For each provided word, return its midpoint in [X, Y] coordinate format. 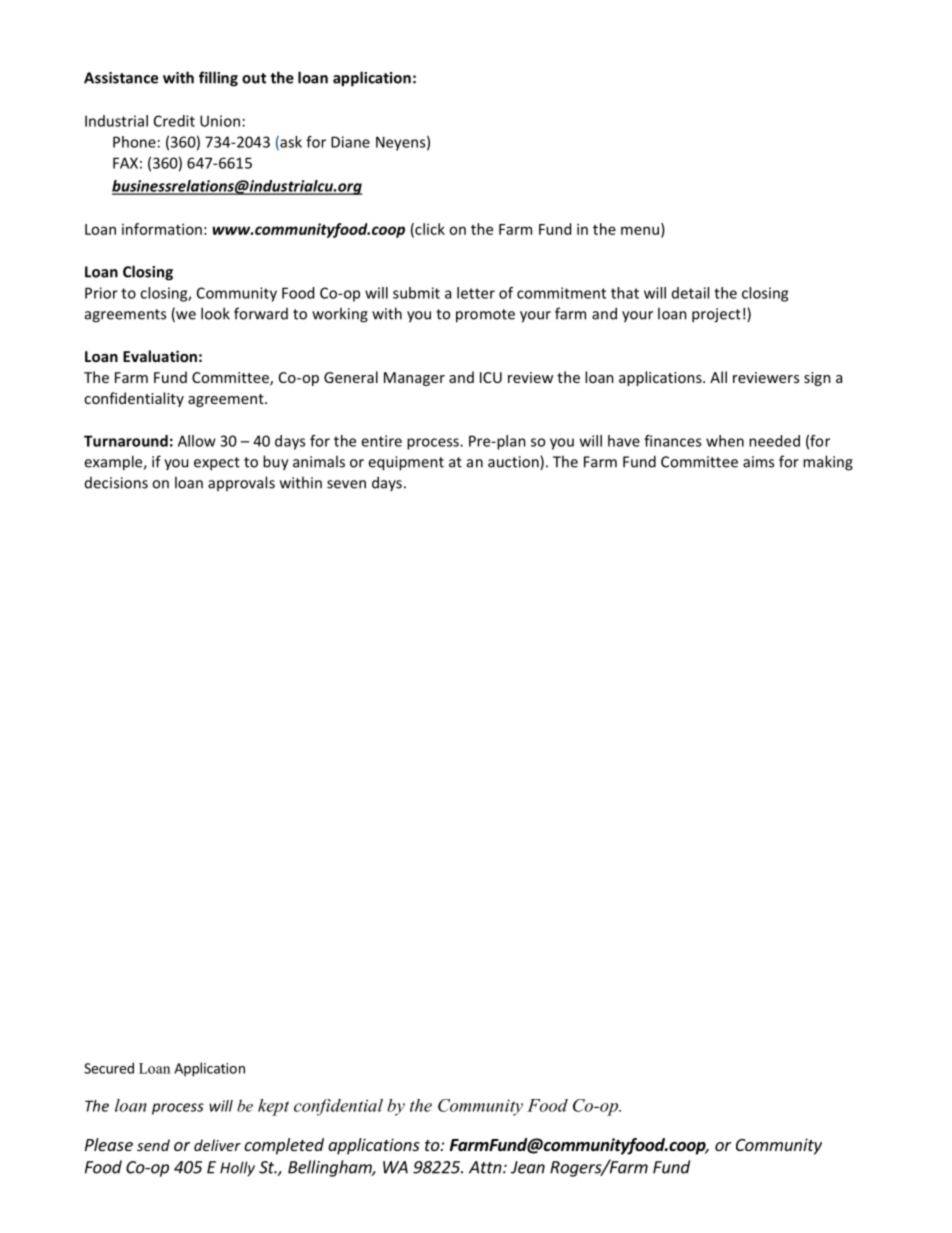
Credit [174, 121]
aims [758, 462]
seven [346, 484]
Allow [197, 441]
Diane [350, 142]
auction [514, 462]
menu [640, 230]
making [828, 463]
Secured [109, 1068]
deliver [217, 1145]
